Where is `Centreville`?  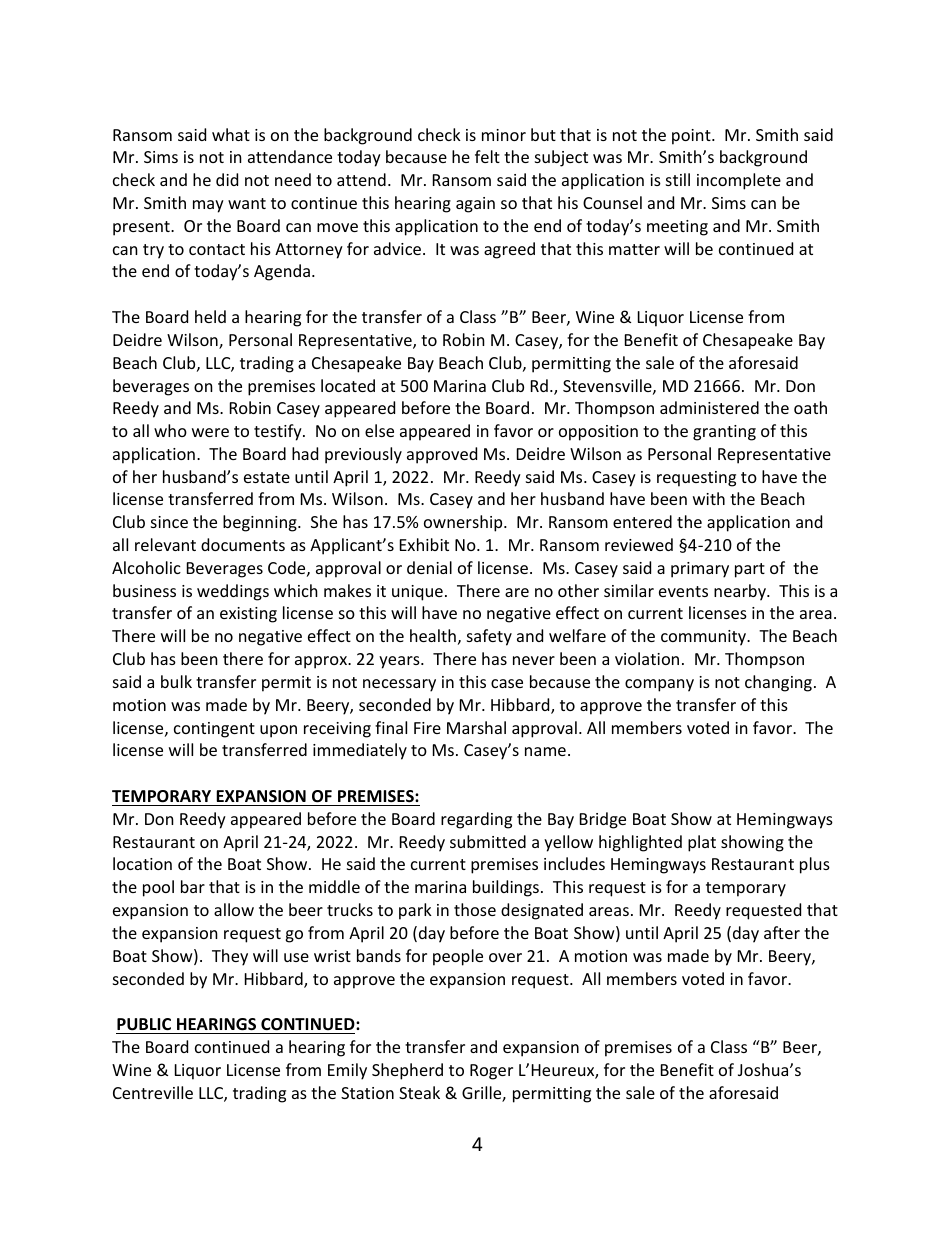 Centreville is located at coordinates (153, 1092).
